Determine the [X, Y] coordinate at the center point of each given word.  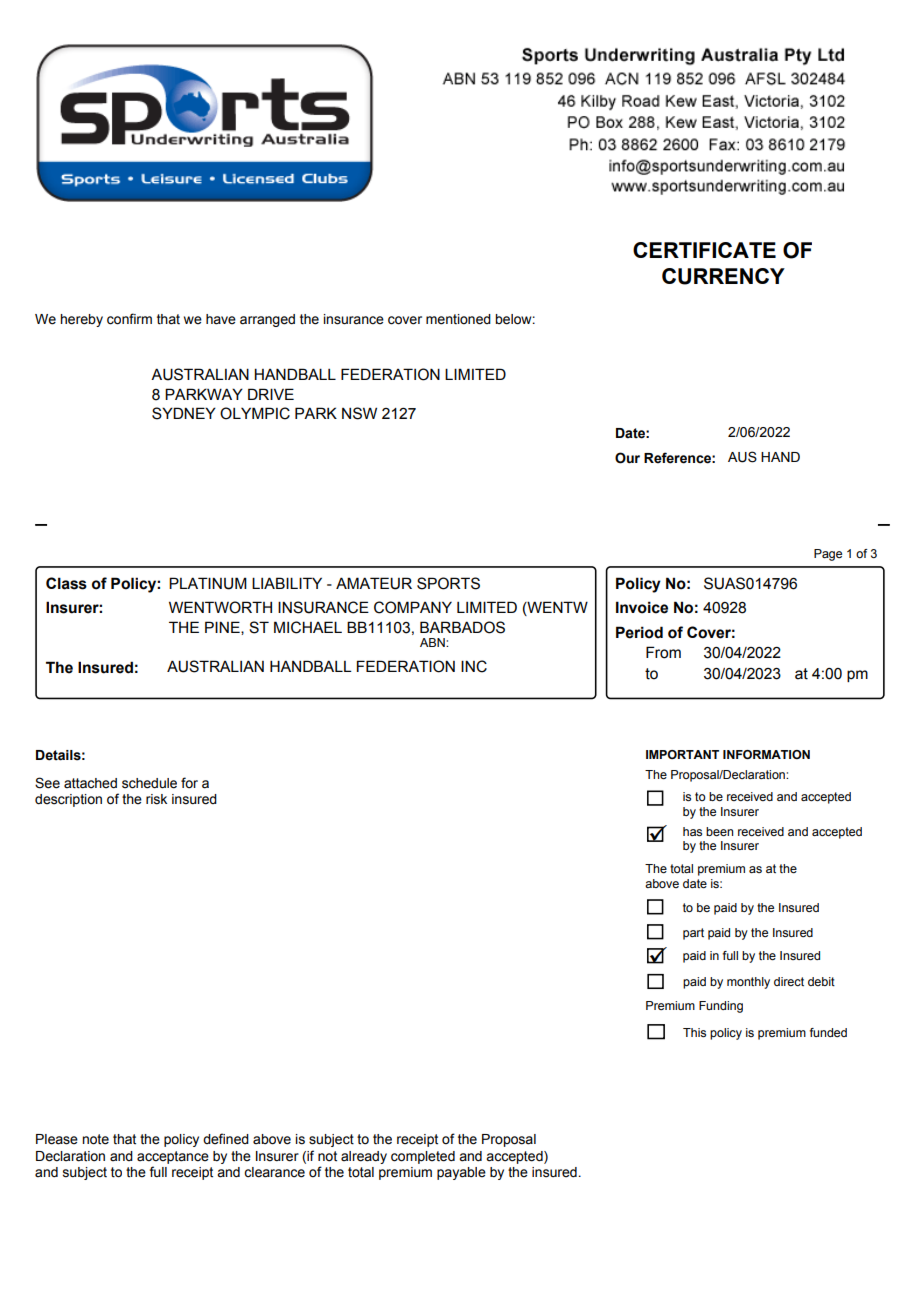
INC [474, 666]
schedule [149, 783]
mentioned [458, 319]
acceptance [173, 1157]
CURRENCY [723, 276]
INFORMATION [766, 754]
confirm [129, 319]
